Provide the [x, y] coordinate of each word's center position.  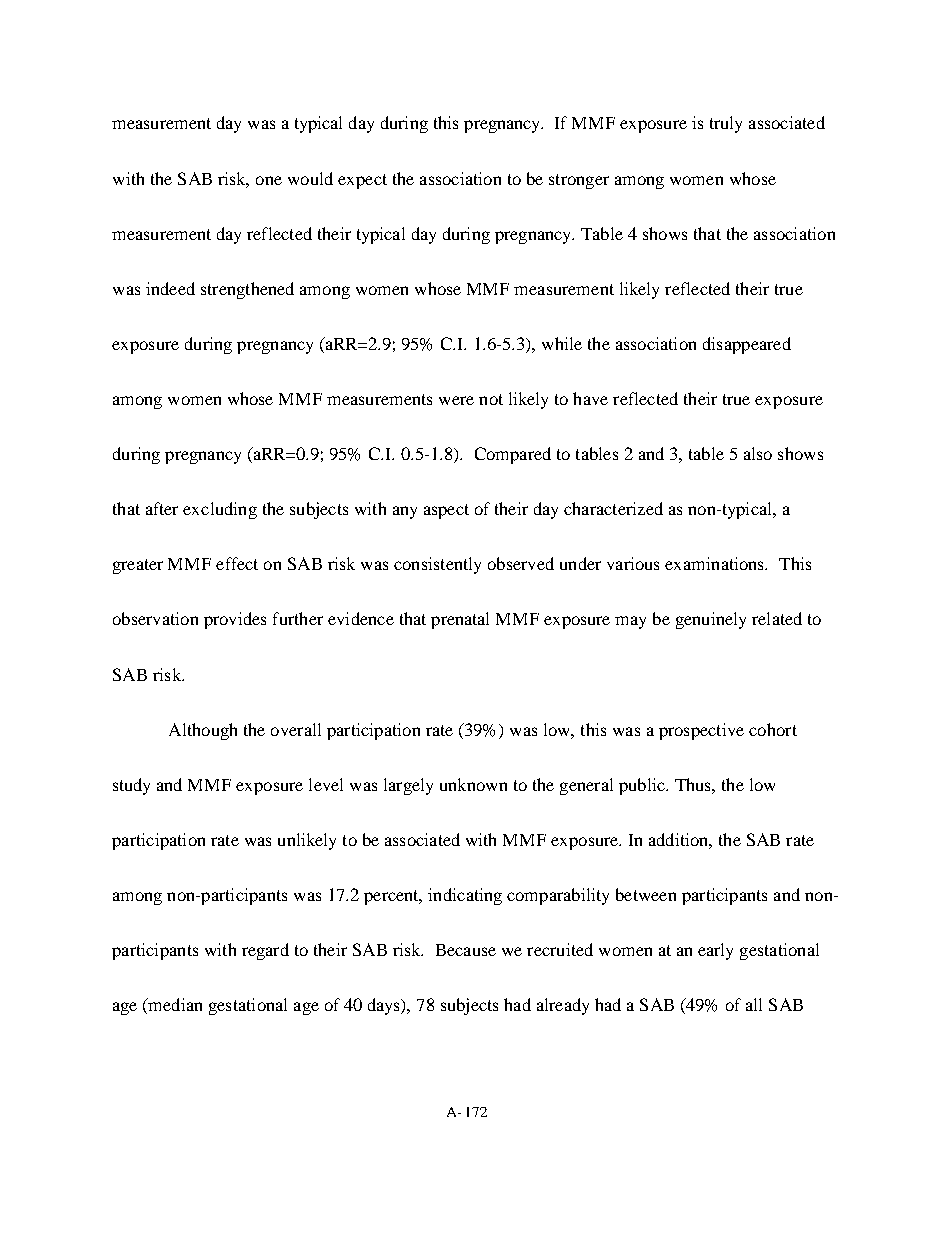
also [758, 453]
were [456, 400]
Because [466, 950]
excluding [220, 510]
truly [726, 124]
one [269, 180]
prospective [701, 731]
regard [265, 951]
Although [203, 731]
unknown [473, 784]
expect [362, 181]
